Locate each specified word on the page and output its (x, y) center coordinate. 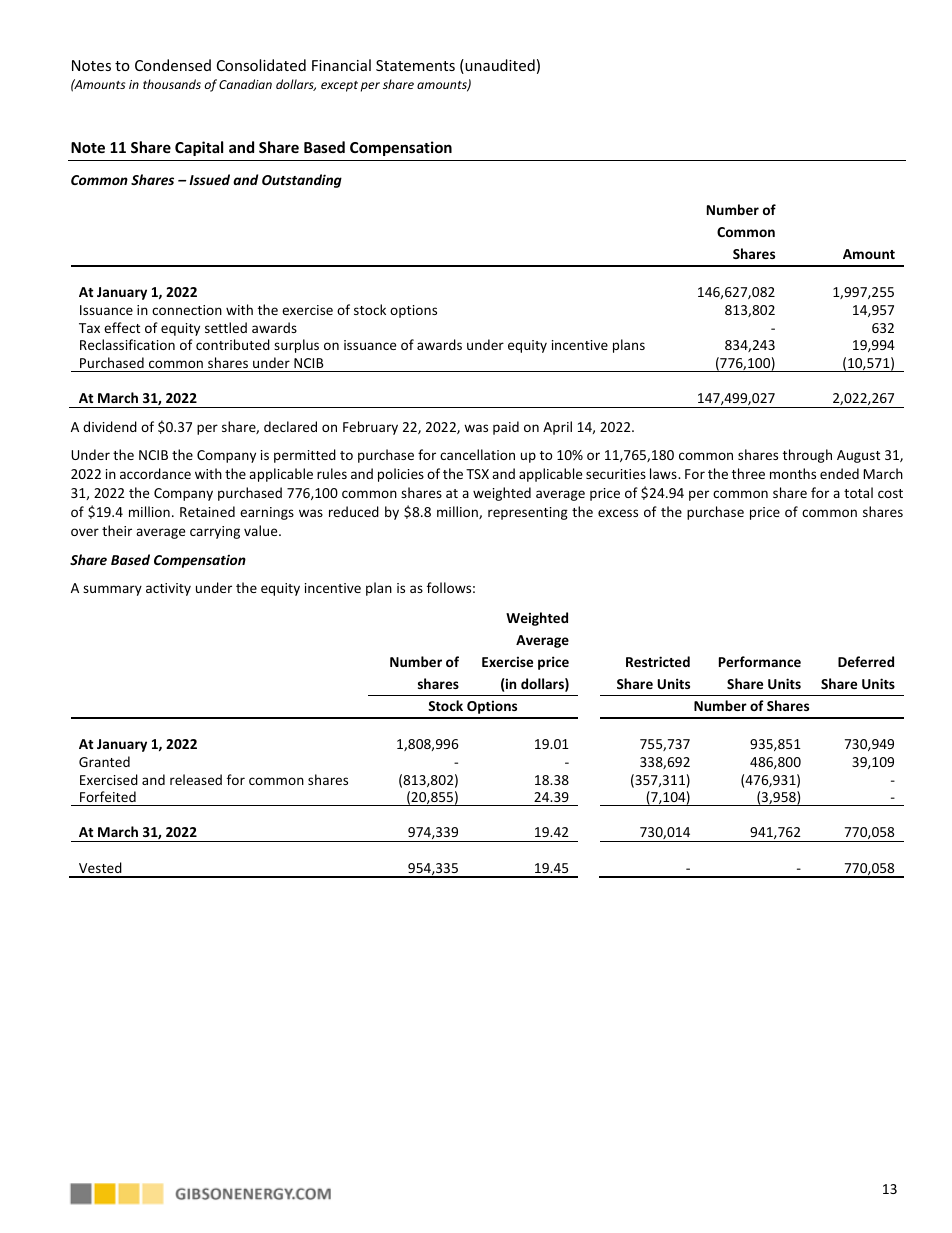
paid (506, 428)
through (807, 456)
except (339, 86)
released (196, 779)
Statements (415, 65)
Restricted (658, 661)
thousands (172, 84)
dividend (110, 426)
